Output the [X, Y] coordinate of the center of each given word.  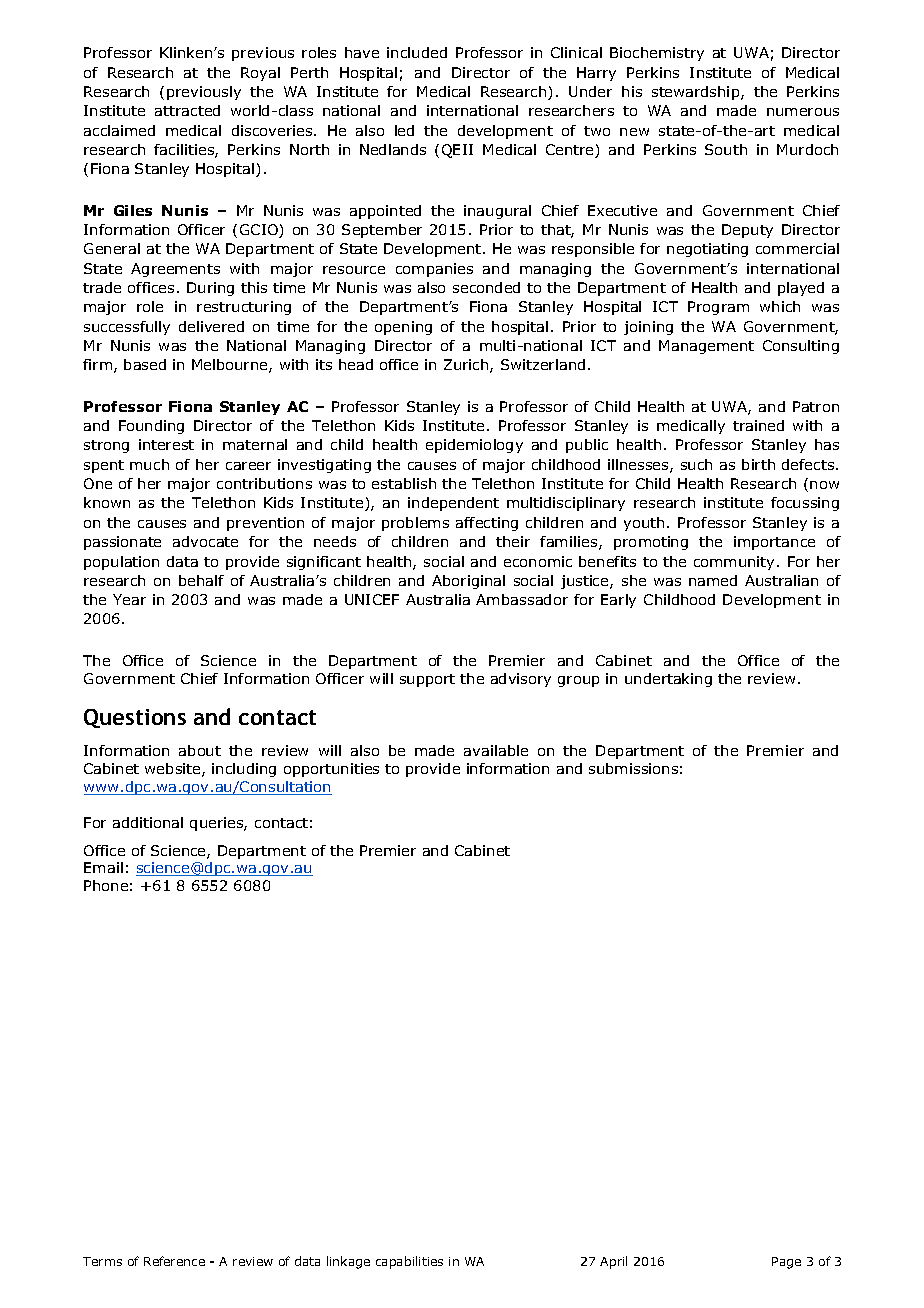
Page [786, 1263]
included [417, 52]
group [578, 681]
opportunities [331, 770]
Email [103, 867]
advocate [205, 541]
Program [718, 308]
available [496, 750]
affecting [487, 524]
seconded [486, 287]
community [736, 563]
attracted [187, 110]
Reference [174, 1261]
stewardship [697, 93]
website [174, 770]
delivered [211, 326]
